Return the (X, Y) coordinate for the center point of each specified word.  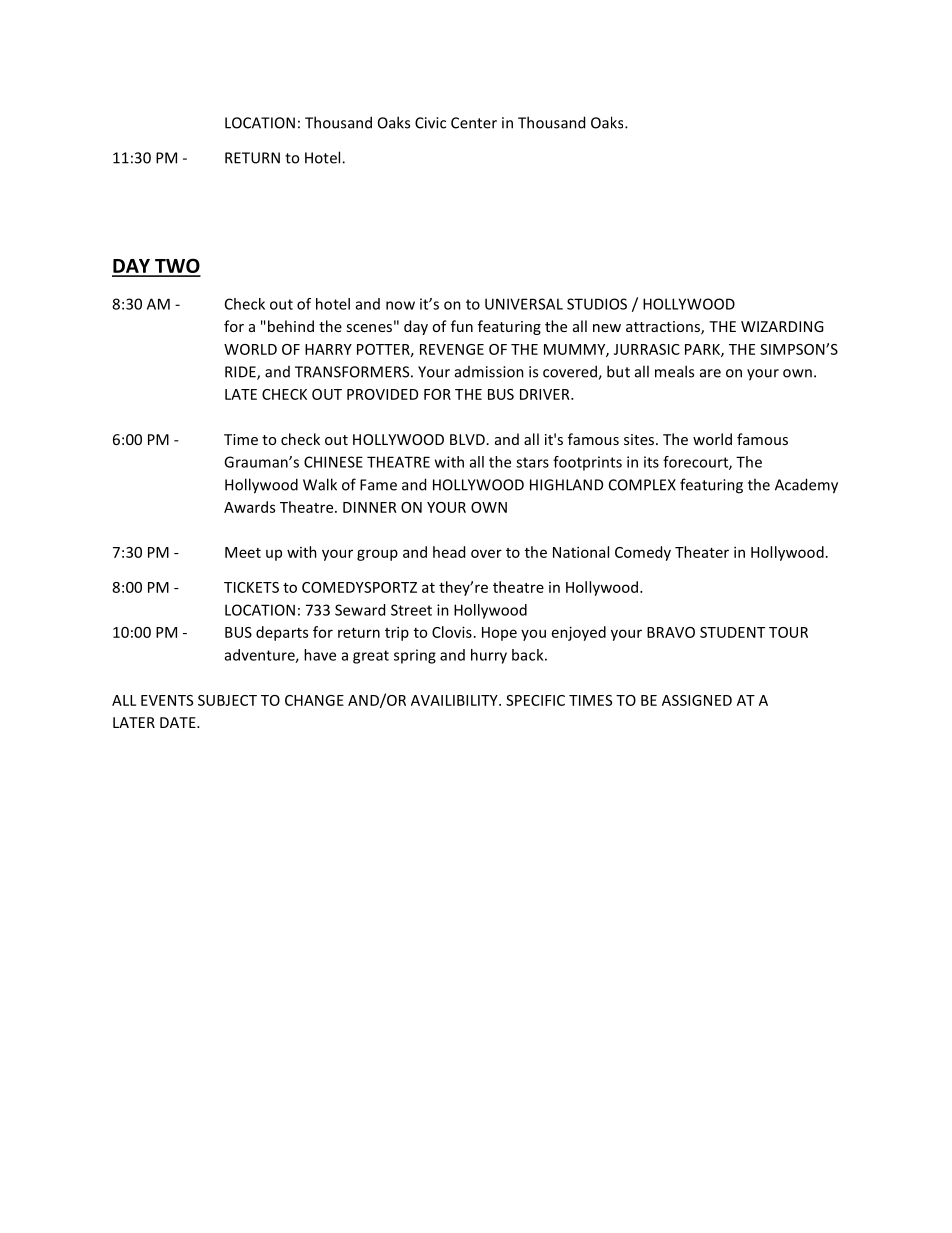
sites (640, 439)
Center (474, 123)
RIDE (241, 373)
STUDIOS (597, 304)
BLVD (467, 439)
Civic (430, 123)
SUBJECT (227, 700)
